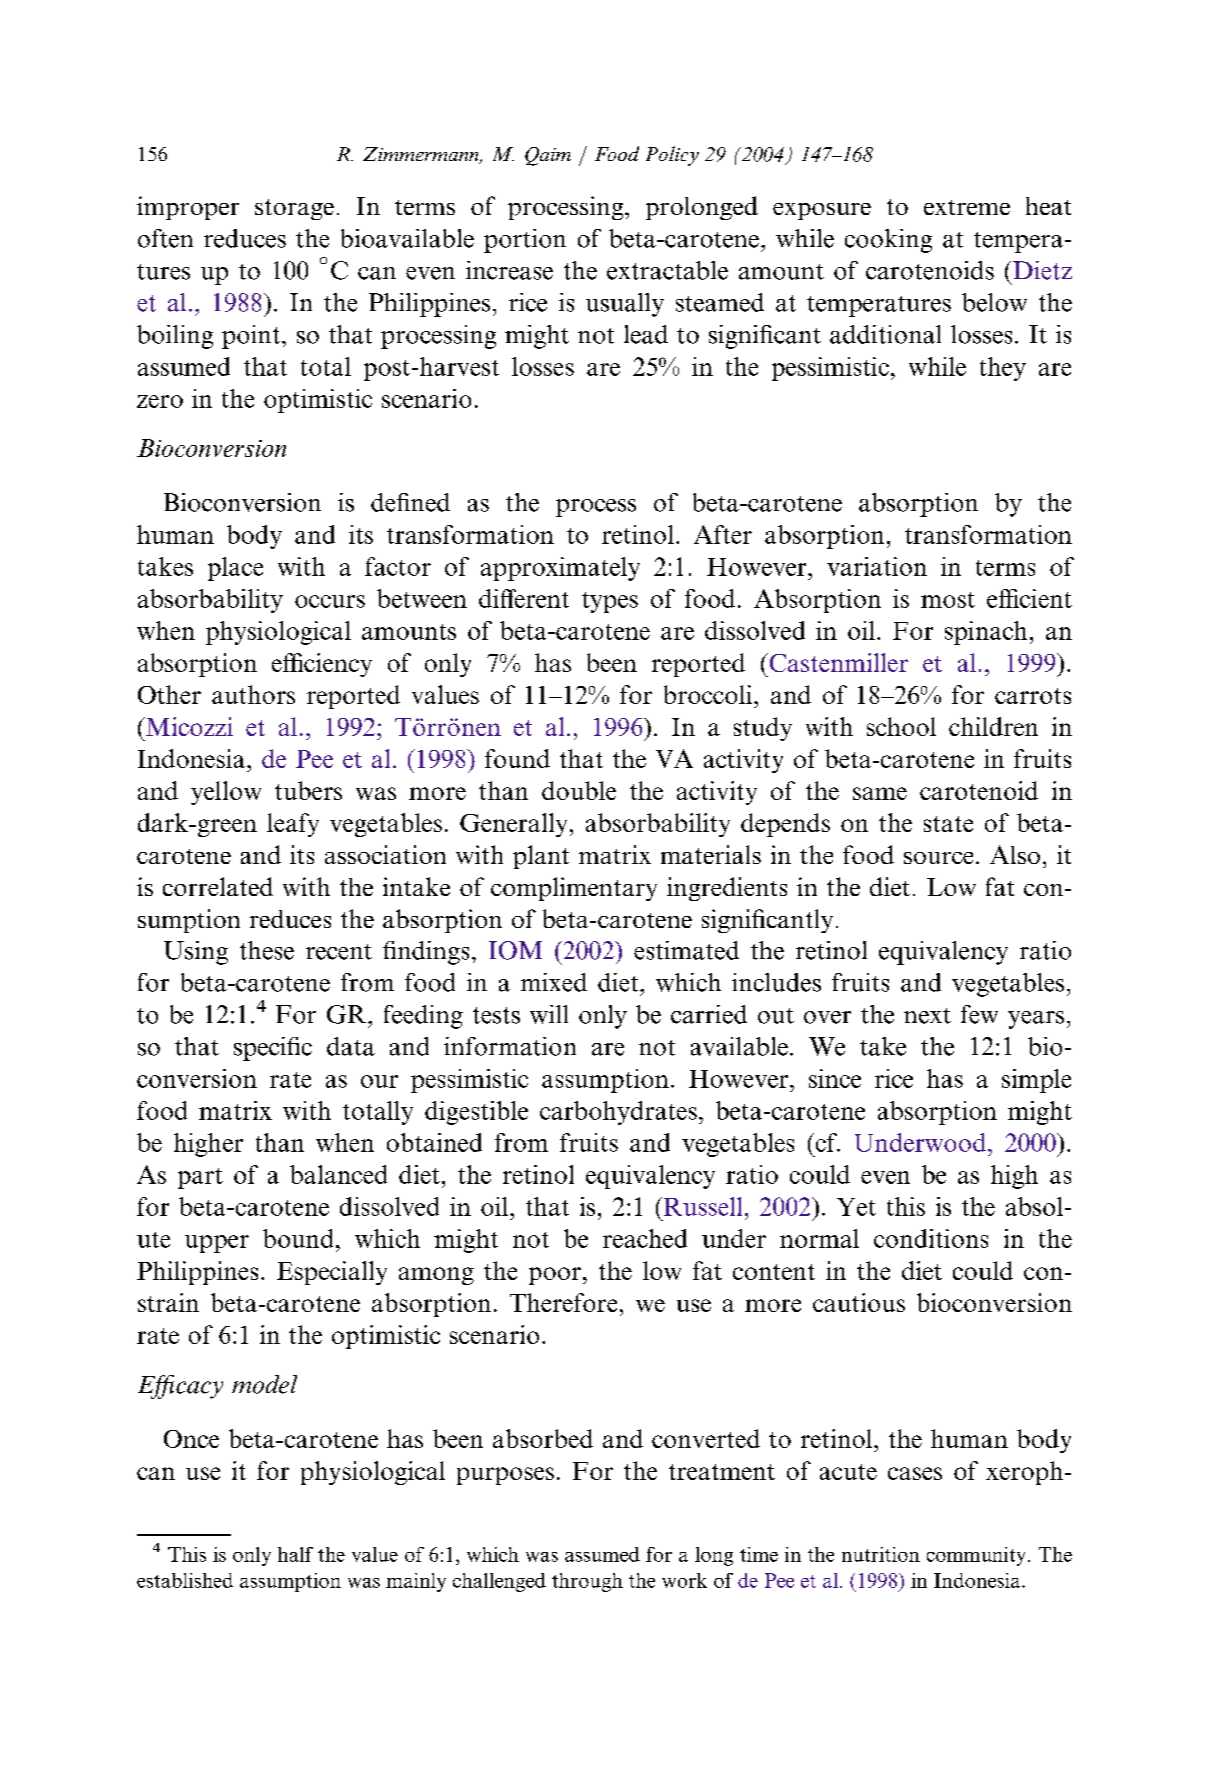 This screenshot has width=1221, height=1774. I want to click on conditions, so click(931, 1238).
